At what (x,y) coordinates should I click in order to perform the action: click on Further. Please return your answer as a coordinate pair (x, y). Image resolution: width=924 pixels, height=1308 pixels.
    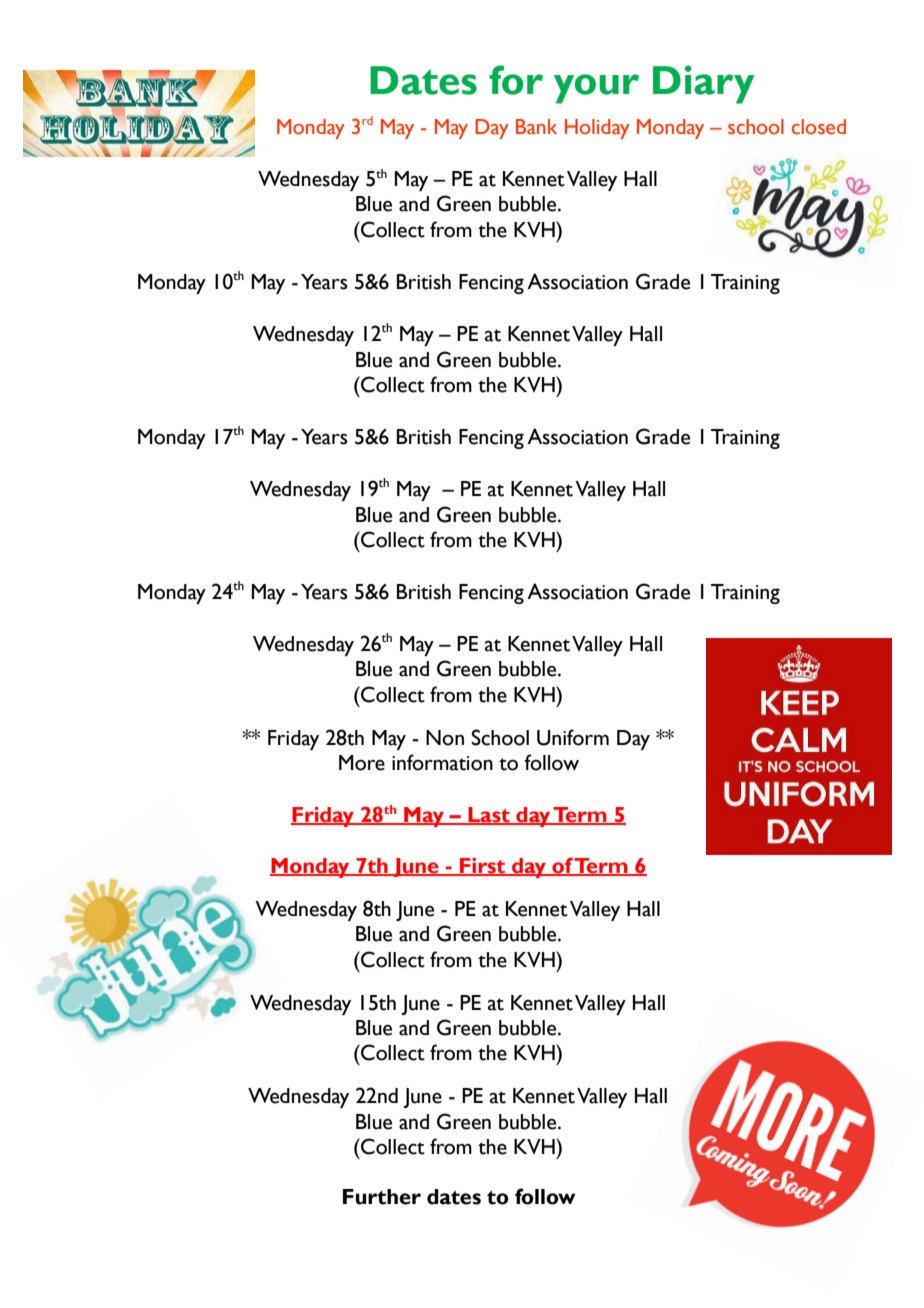
    Looking at the image, I should click on (382, 1197).
